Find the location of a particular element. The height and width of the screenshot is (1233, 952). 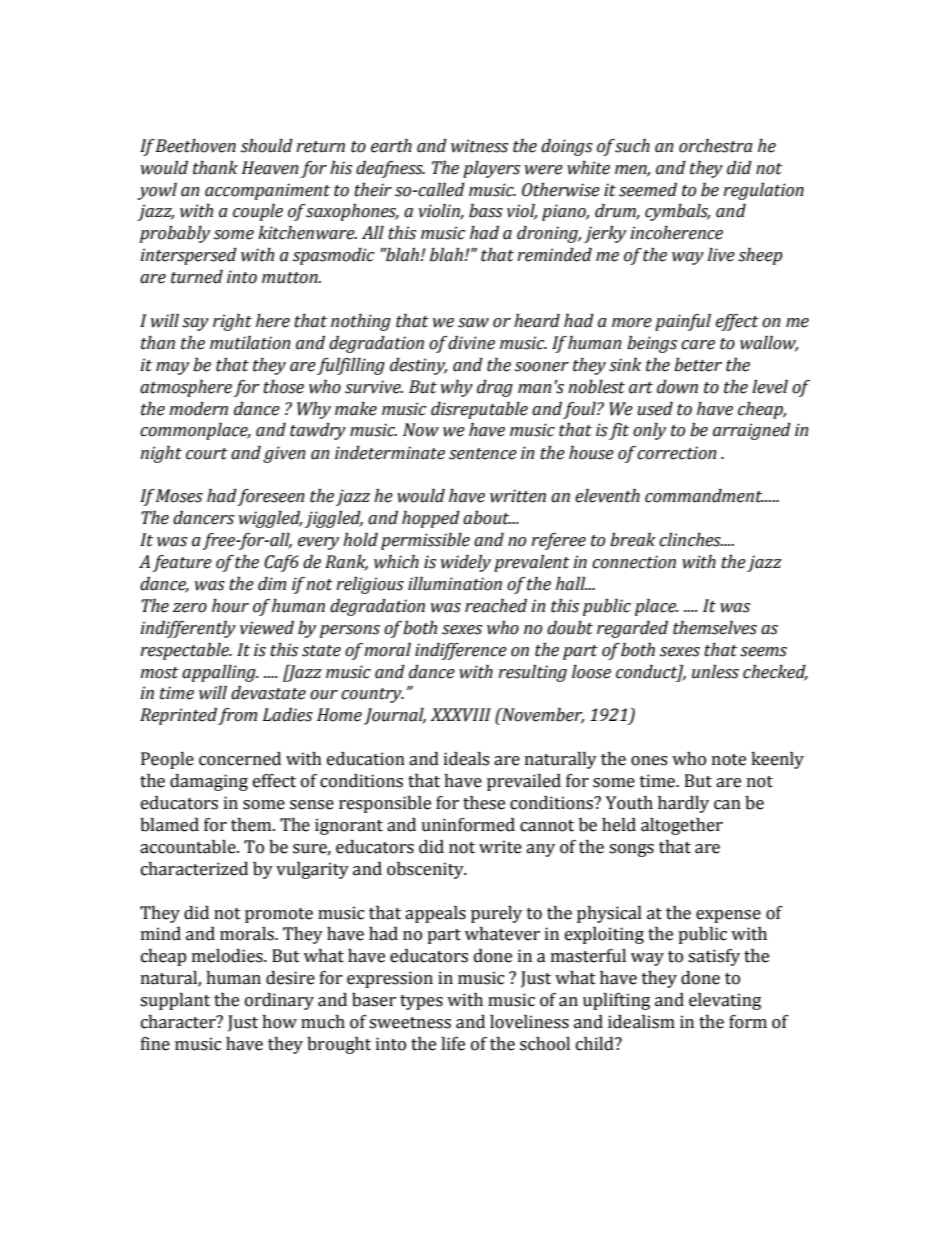

Heaven is located at coordinates (270, 168).
